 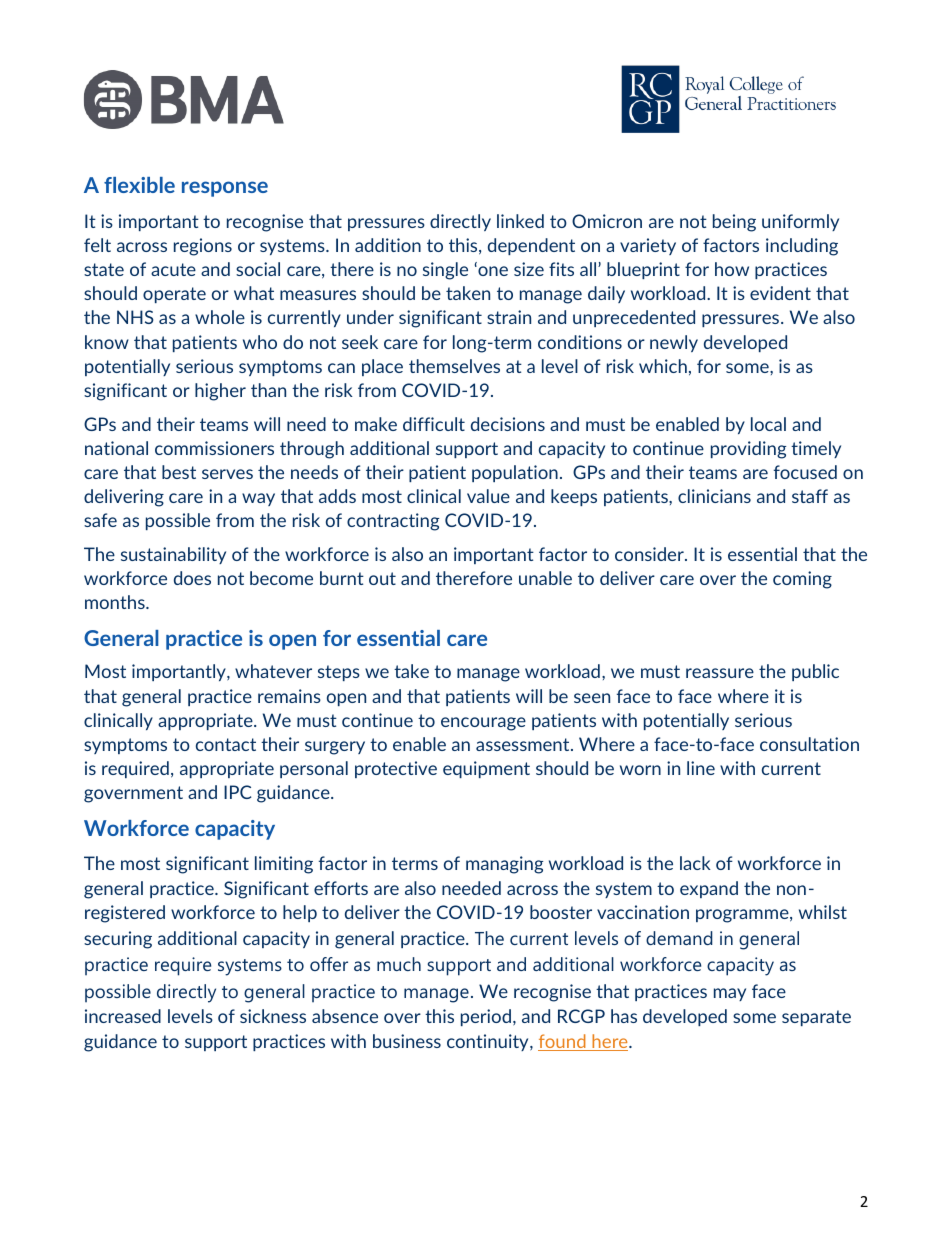 I want to click on value, so click(x=488, y=496).
